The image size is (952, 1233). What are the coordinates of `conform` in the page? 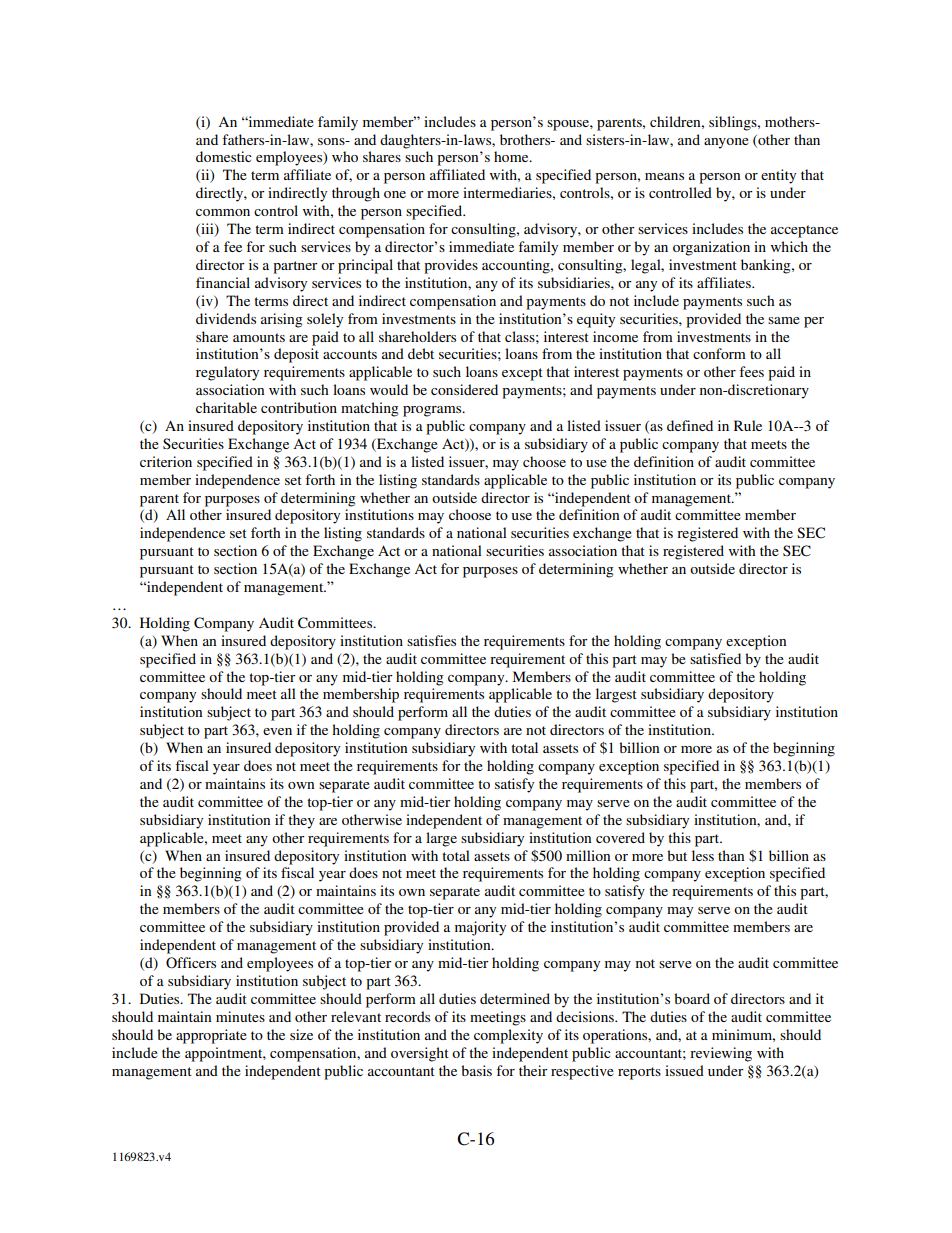 It's located at (719, 353).
